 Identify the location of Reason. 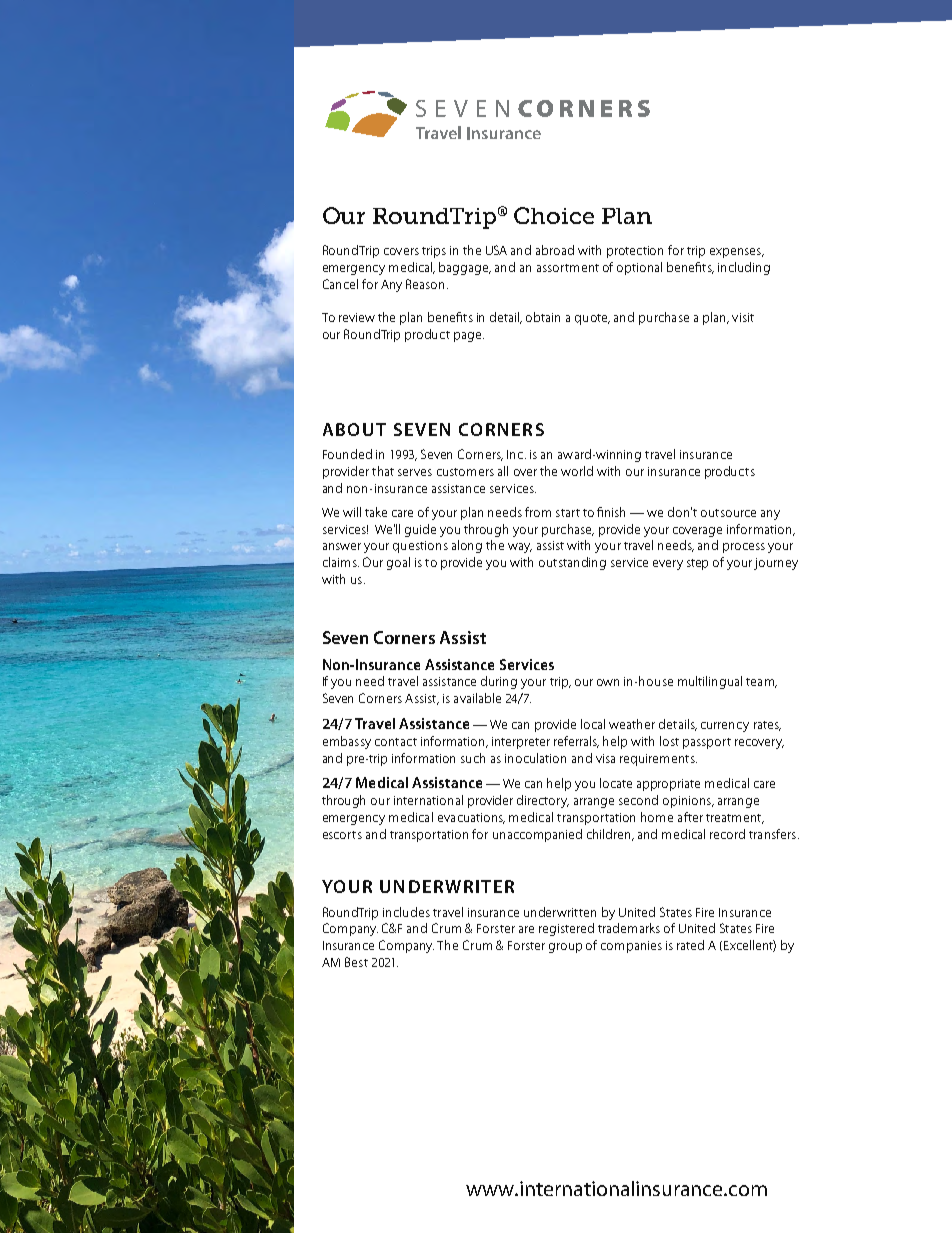
(427, 284).
